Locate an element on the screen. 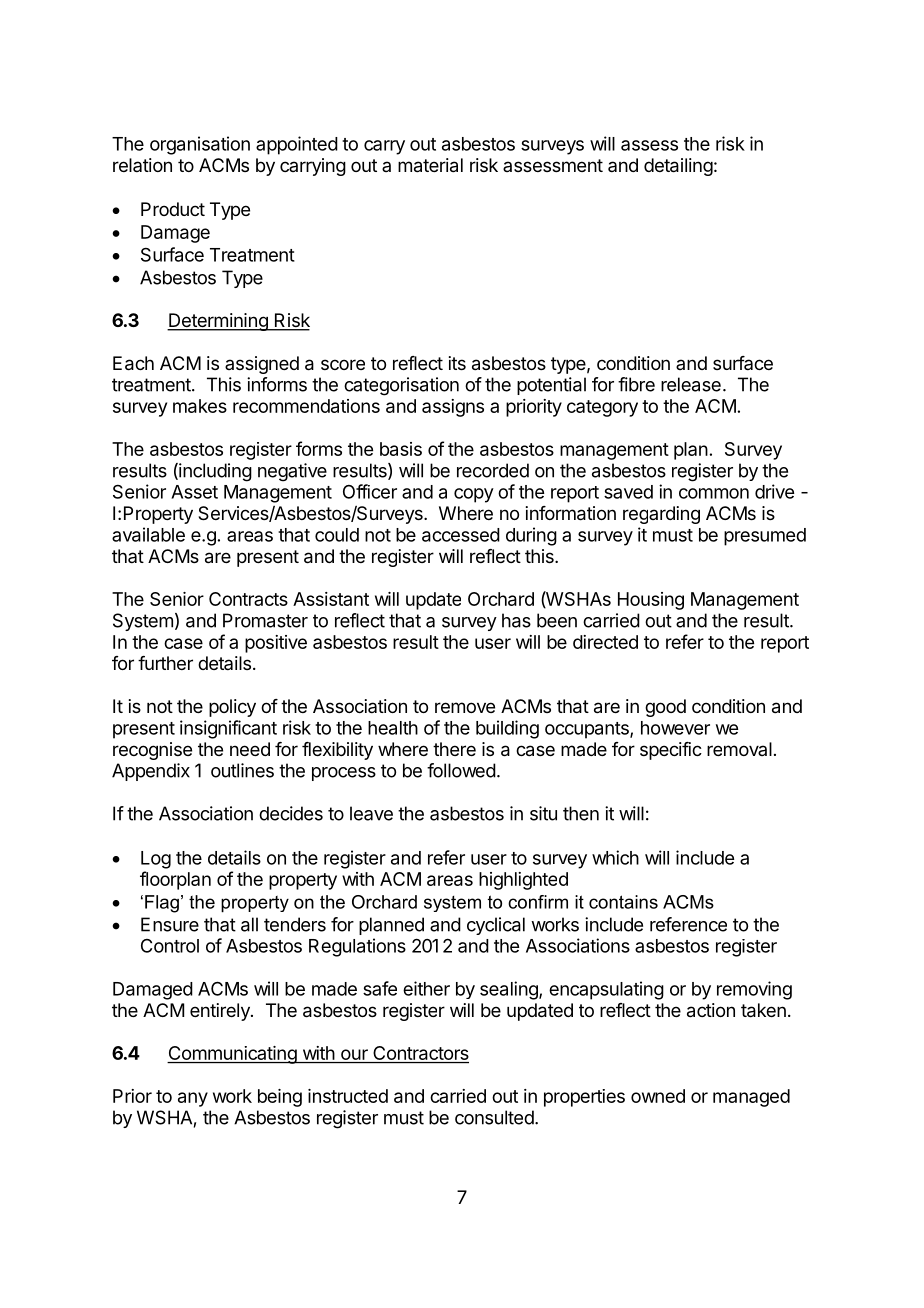 This screenshot has height=1308, width=924. detailing is located at coordinates (678, 167).
